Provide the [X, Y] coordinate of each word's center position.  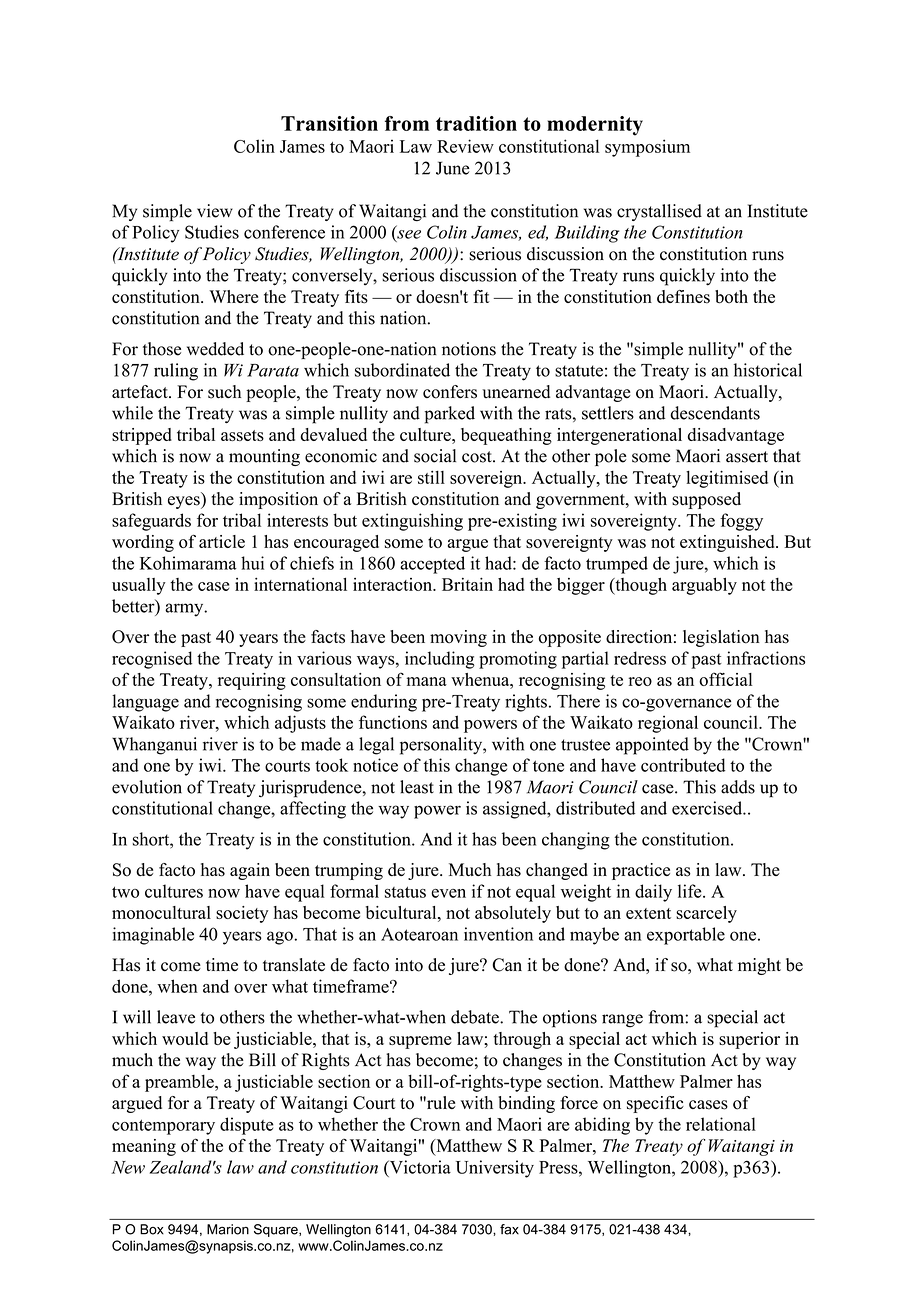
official [725, 679]
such [224, 392]
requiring [252, 681]
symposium [647, 148]
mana [427, 681]
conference [284, 232]
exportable [686, 936]
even [448, 893]
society [242, 914]
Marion [228, 1229]
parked [450, 415]
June [453, 168]
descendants [715, 413]
